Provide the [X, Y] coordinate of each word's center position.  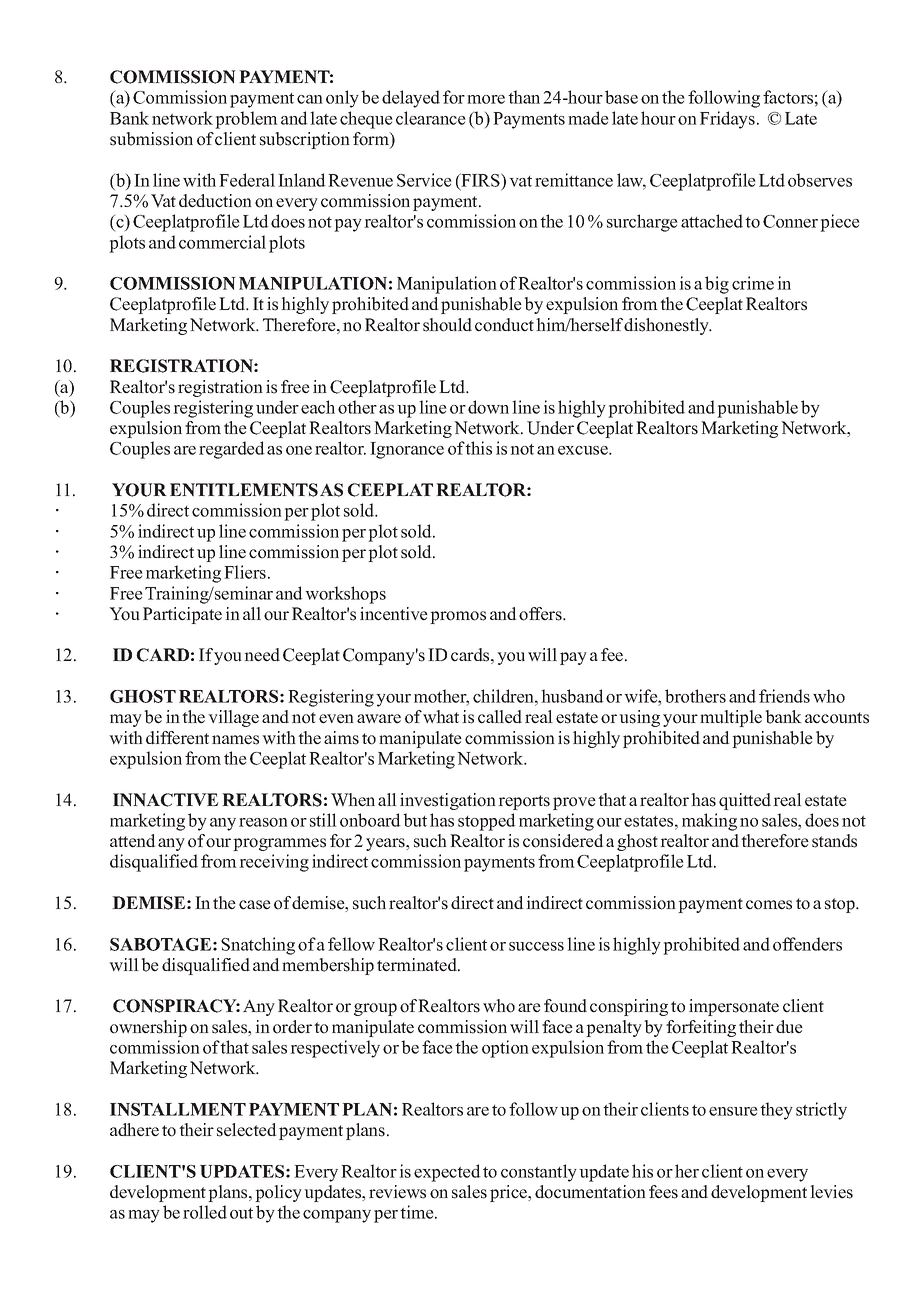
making [709, 822]
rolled [205, 1212]
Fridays [727, 120]
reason [263, 822]
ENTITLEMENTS [244, 490]
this [478, 448]
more [486, 99]
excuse [584, 450]
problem [246, 120]
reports [524, 802]
